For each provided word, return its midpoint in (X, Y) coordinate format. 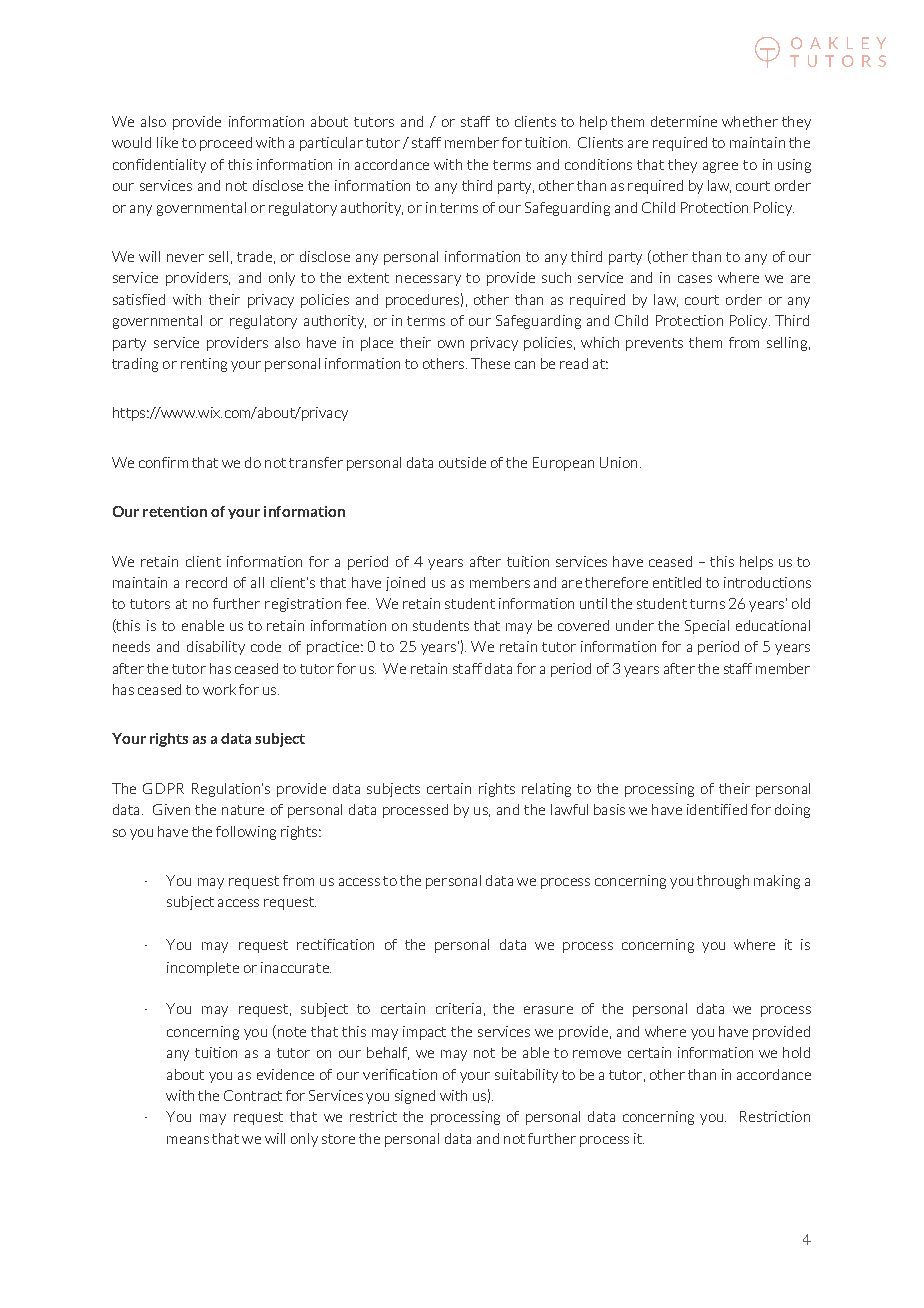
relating (546, 790)
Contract (253, 1095)
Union (618, 462)
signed (415, 1097)
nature (243, 810)
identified (717, 809)
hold (796, 1052)
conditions (598, 164)
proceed (226, 144)
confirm (163, 462)
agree (720, 167)
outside (462, 462)
